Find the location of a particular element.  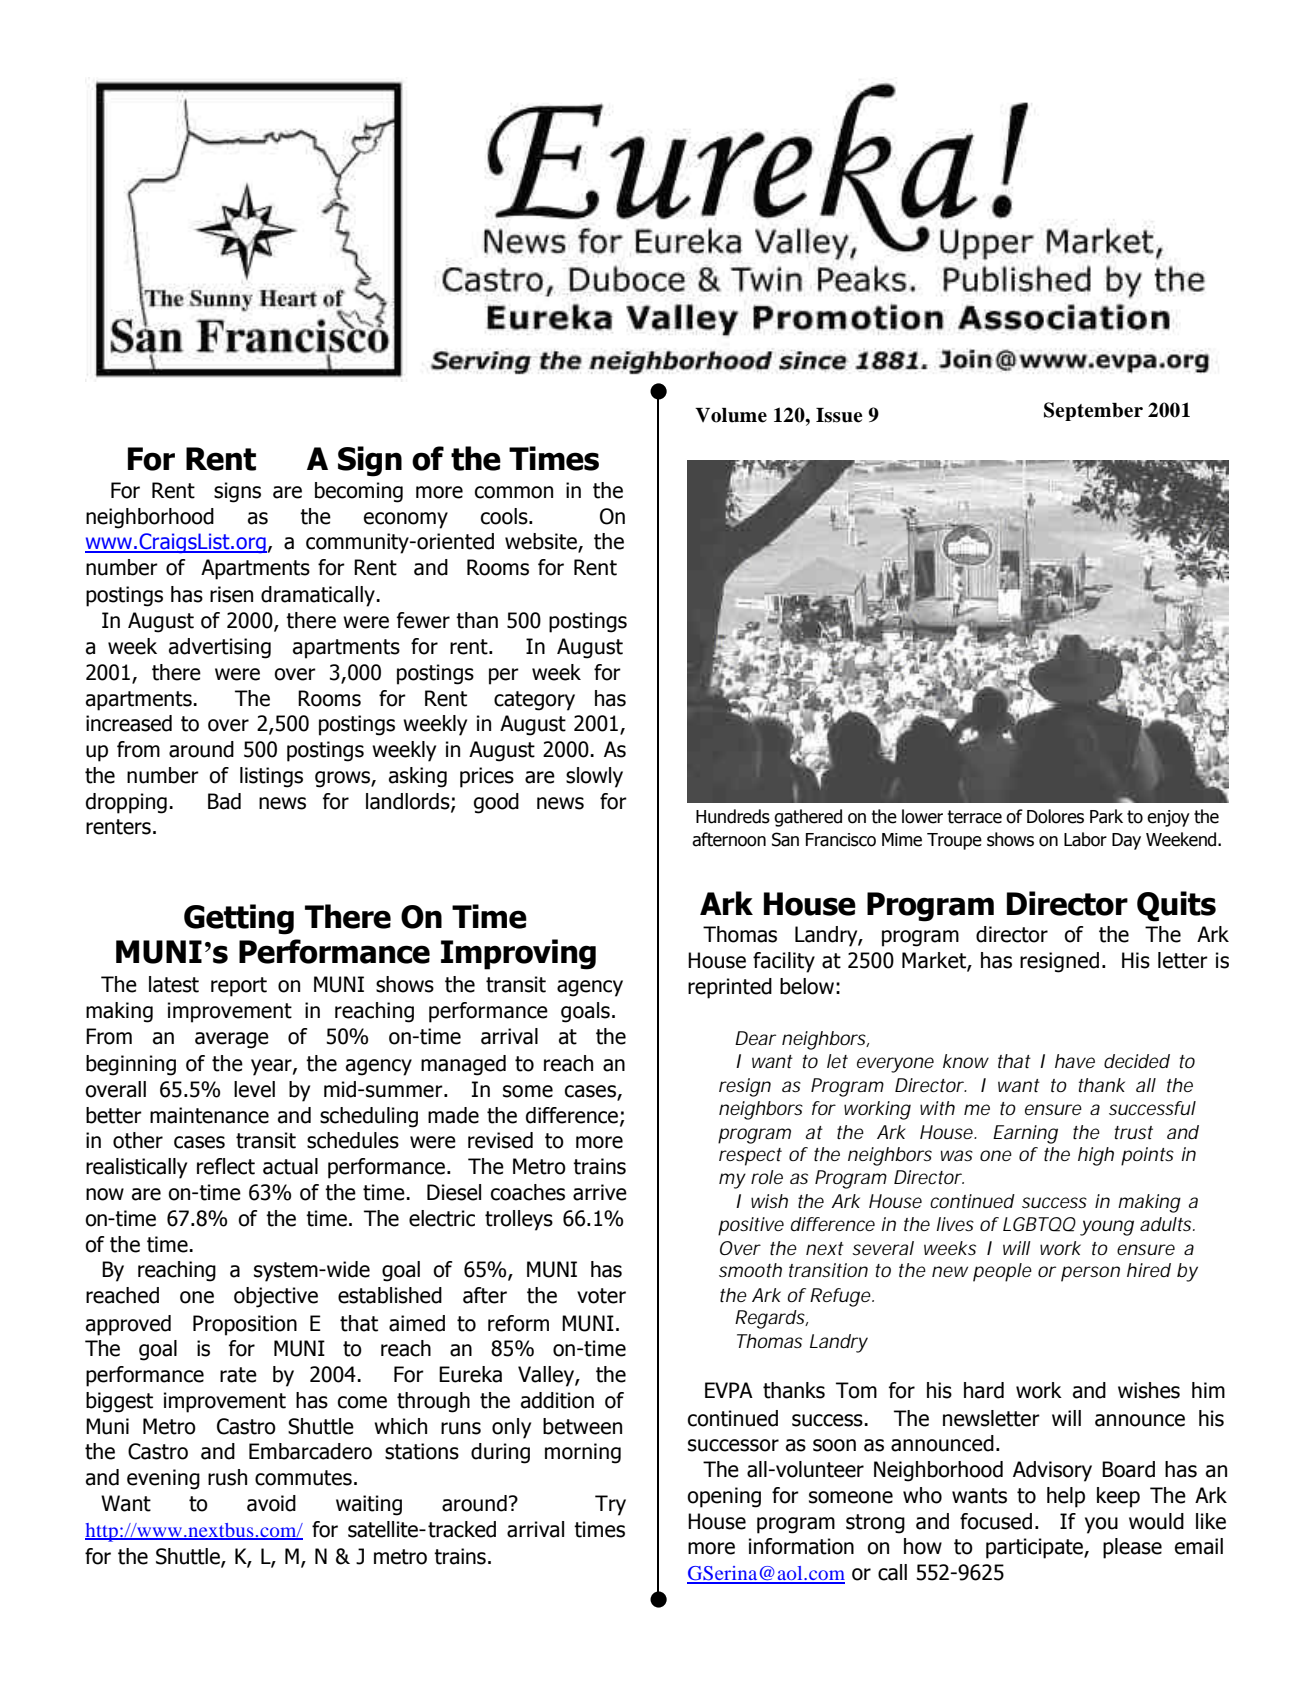

becoming is located at coordinates (359, 492).
